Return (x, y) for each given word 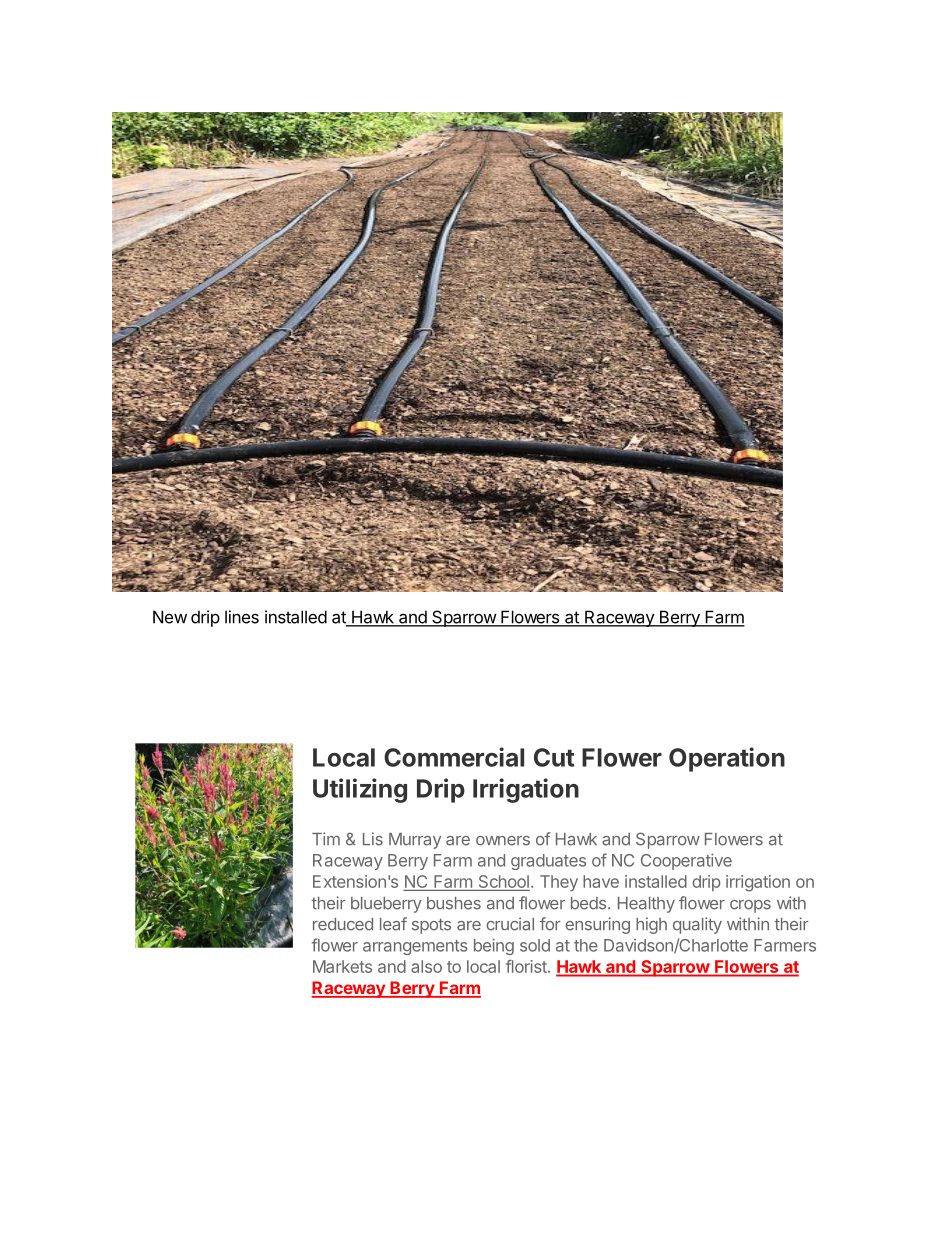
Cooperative (686, 862)
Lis (373, 839)
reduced (343, 924)
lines (242, 617)
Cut (554, 757)
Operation (727, 759)
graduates (548, 862)
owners (503, 841)
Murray (415, 841)
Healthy (646, 905)
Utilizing (360, 790)
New (170, 617)
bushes (454, 903)
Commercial (454, 757)
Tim (326, 838)
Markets (342, 966)
